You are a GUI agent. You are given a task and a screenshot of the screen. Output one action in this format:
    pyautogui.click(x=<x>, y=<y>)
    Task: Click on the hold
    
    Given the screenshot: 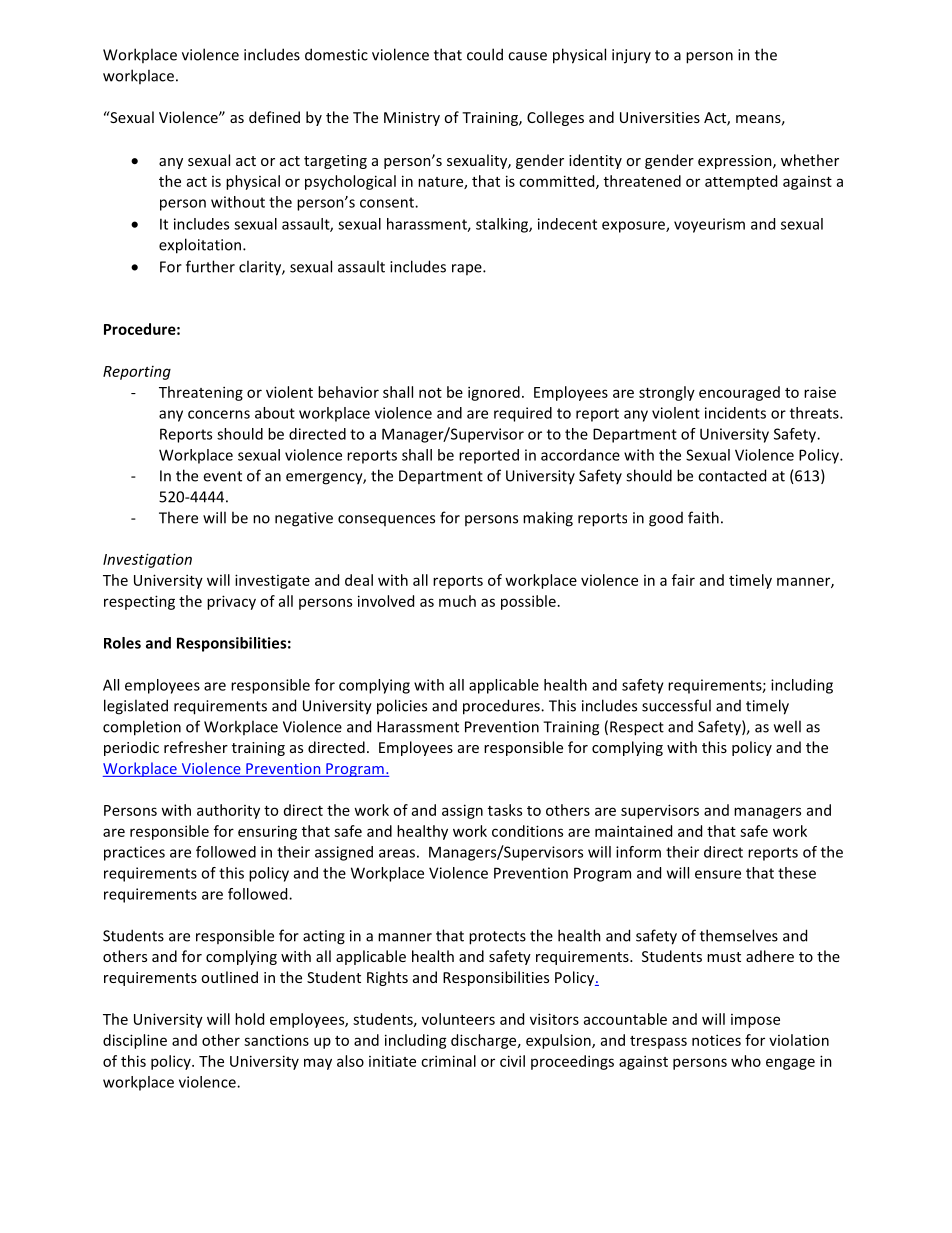 What is the action you would take?
    pyautogui.click(x=249, y=1019)
